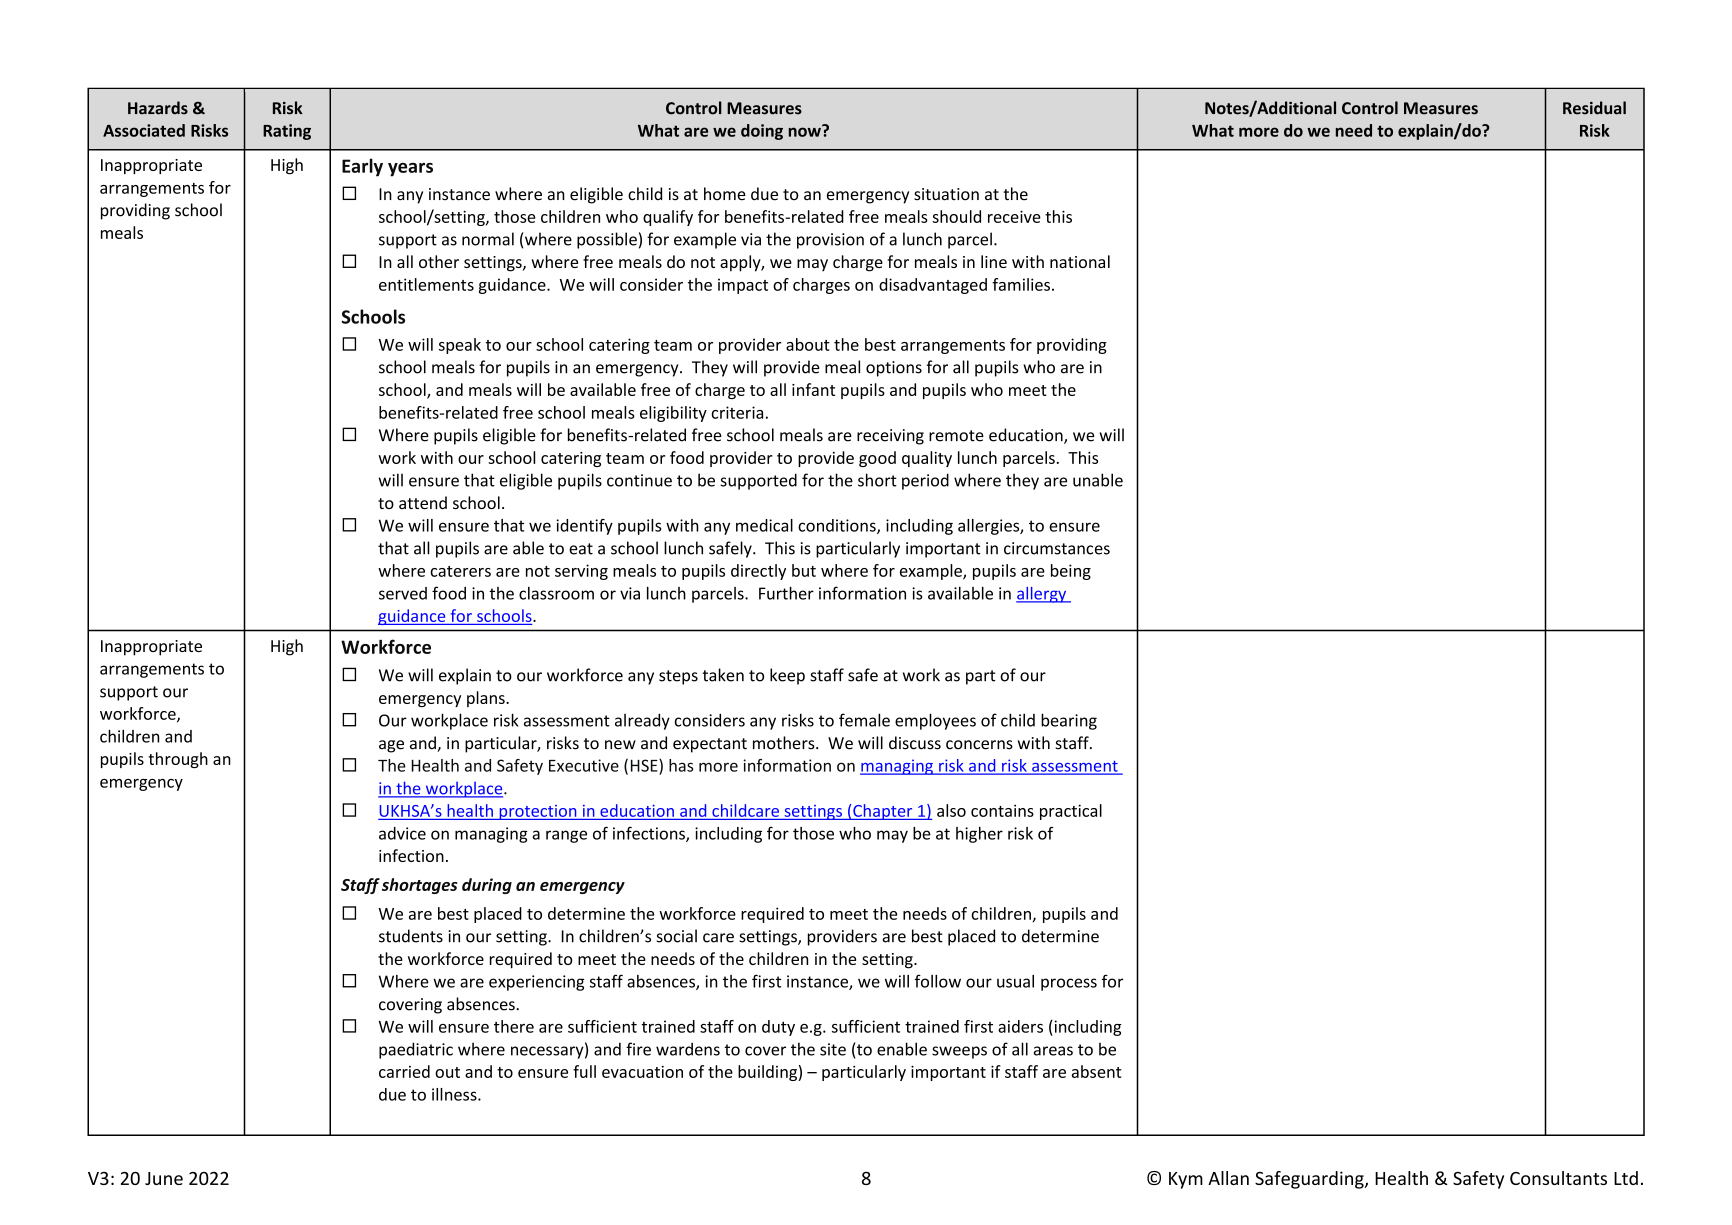 The image size is (1732, 1225). Describe the element at coordinates (460, 346) in the document. I see `speak` at that location.
